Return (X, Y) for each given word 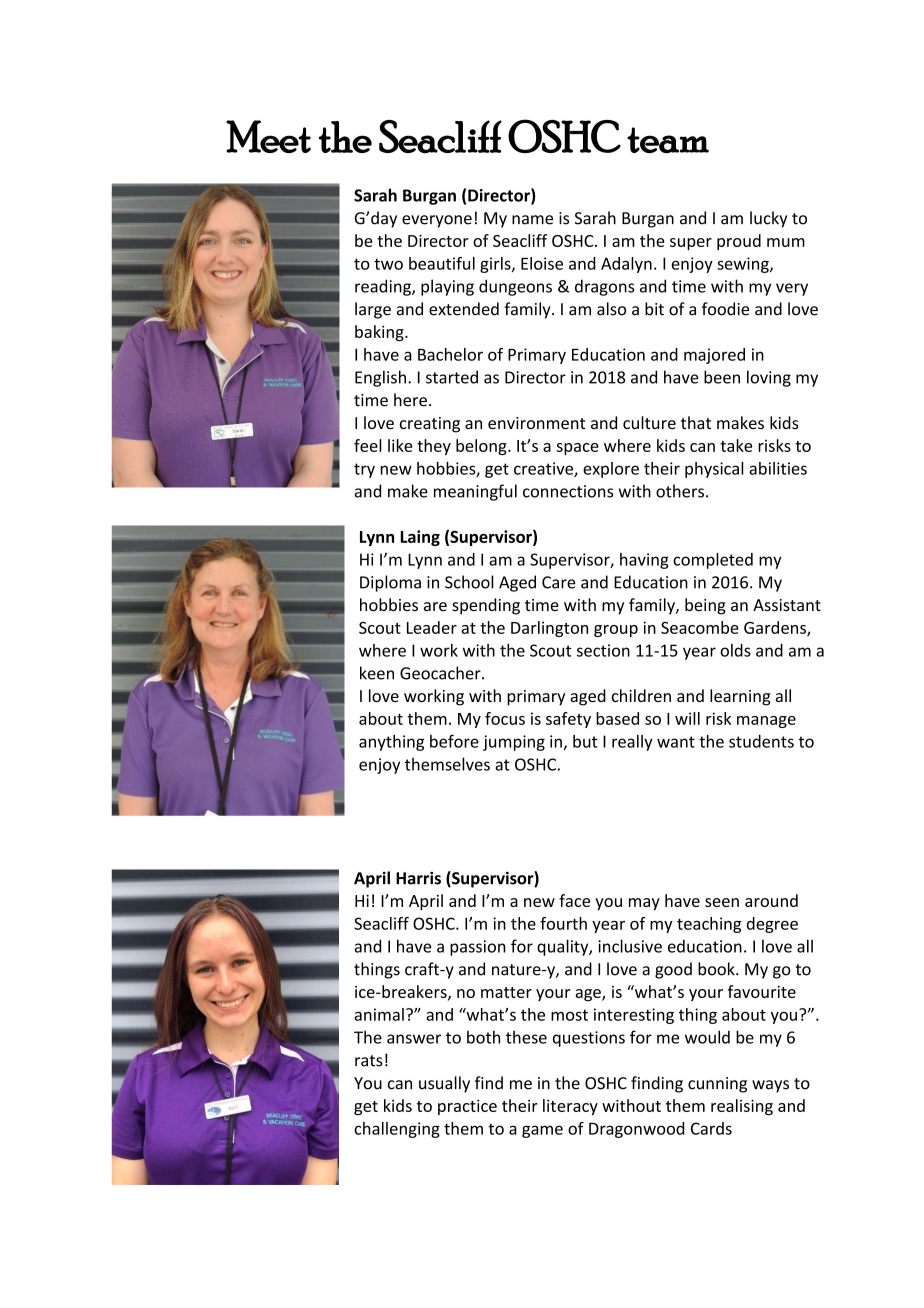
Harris (418, 878)
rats (369, 1061)
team (668, 140)
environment (536, 423)
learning (740, 697)
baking (380, 333)
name (532, 220)
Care (559, 582)
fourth (563, 923)
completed (713, 561)
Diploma (390, 583)
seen (722, 902)
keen (377, 673)
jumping (514, 743)
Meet (268, 136)
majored (714, 356)
